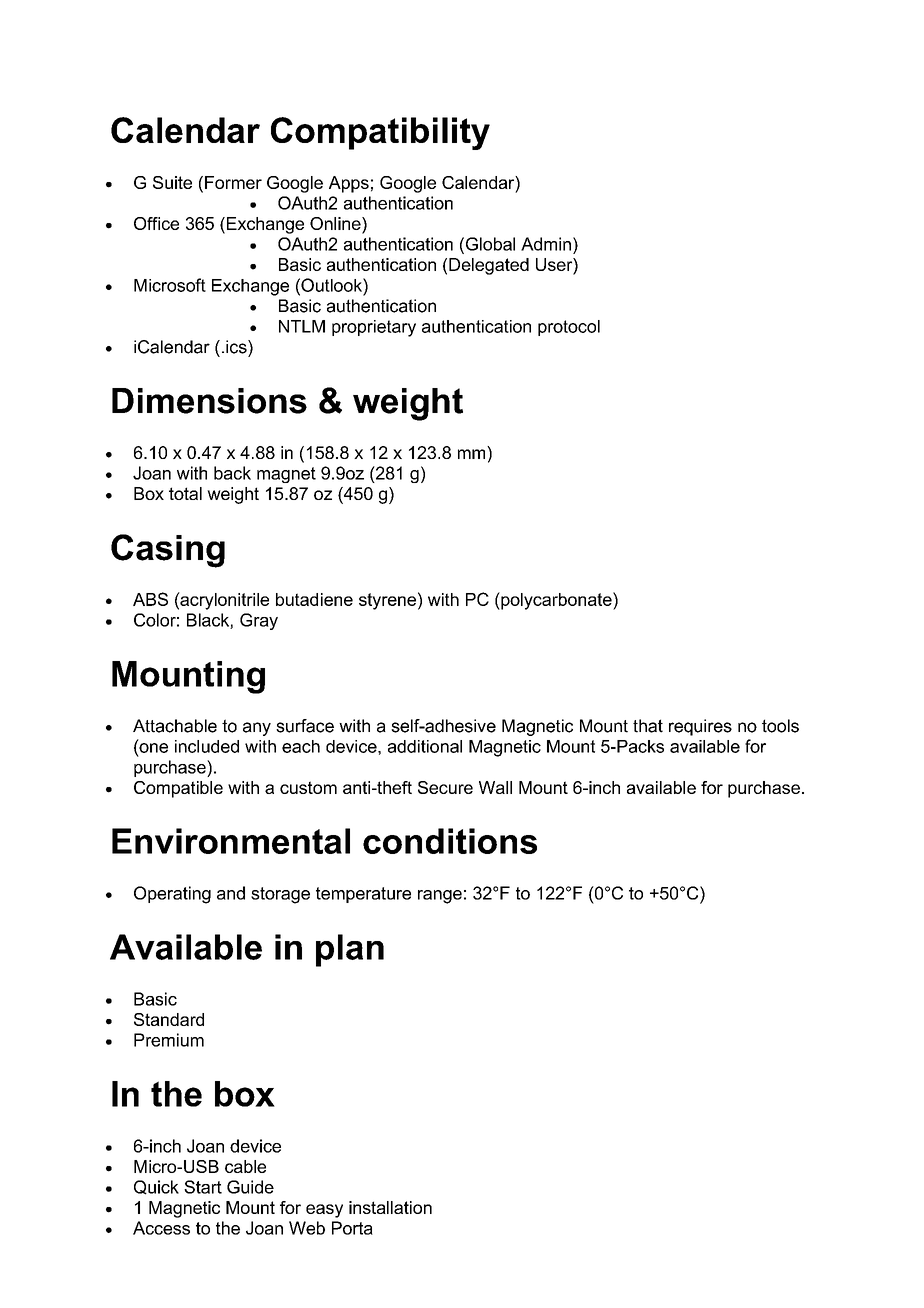  What do you see at coordinates (556, 601) in the screenshot?
I see `polycarbonate` at bounding box center [556, 601].
